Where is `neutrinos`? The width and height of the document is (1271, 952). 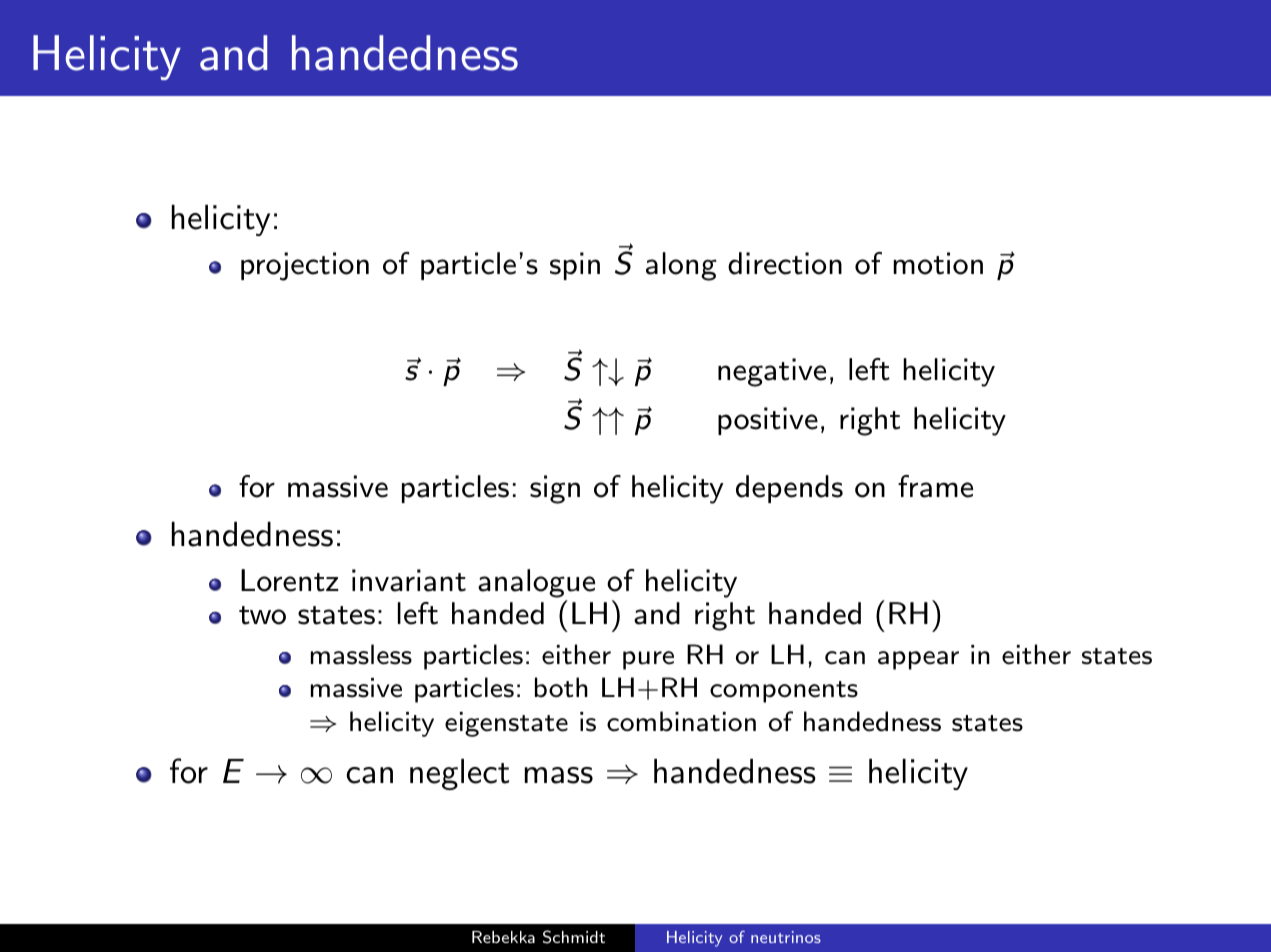 neutrinos is located at coordinates (786, 937).
